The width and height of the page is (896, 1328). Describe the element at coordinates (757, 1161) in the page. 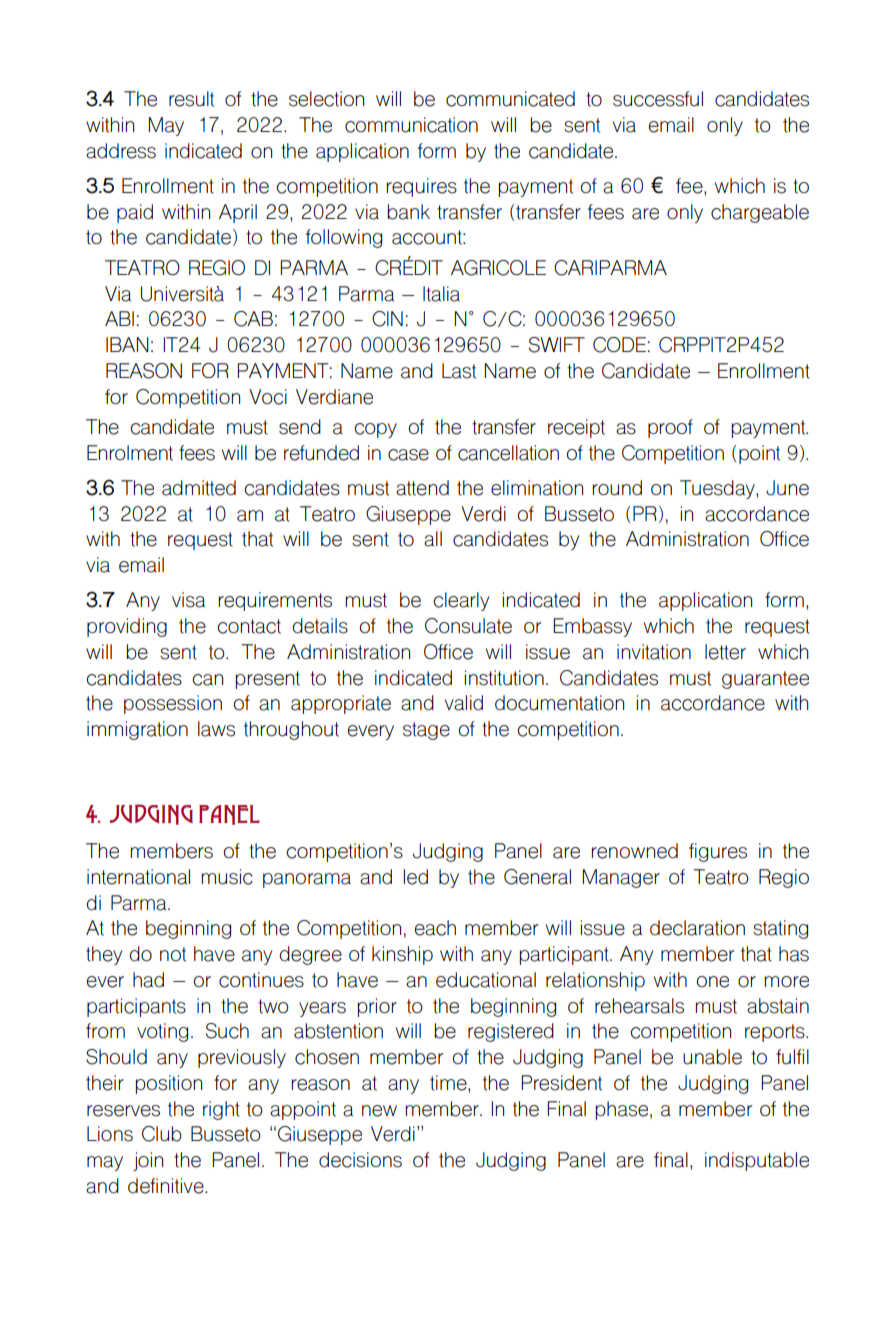

I see `indisputable` at that location.
